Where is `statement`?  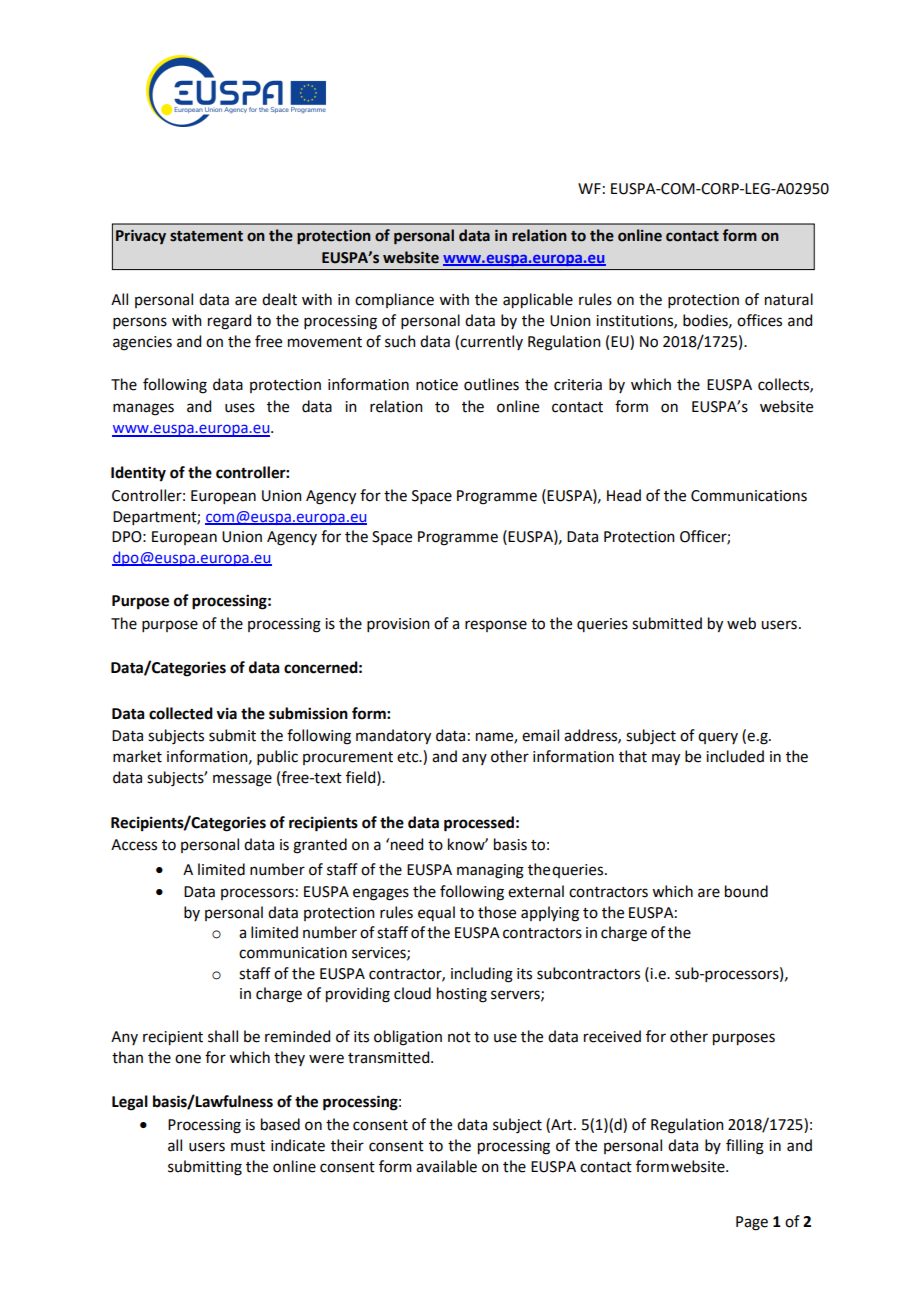
statement is located at coordinates (206, 236).
